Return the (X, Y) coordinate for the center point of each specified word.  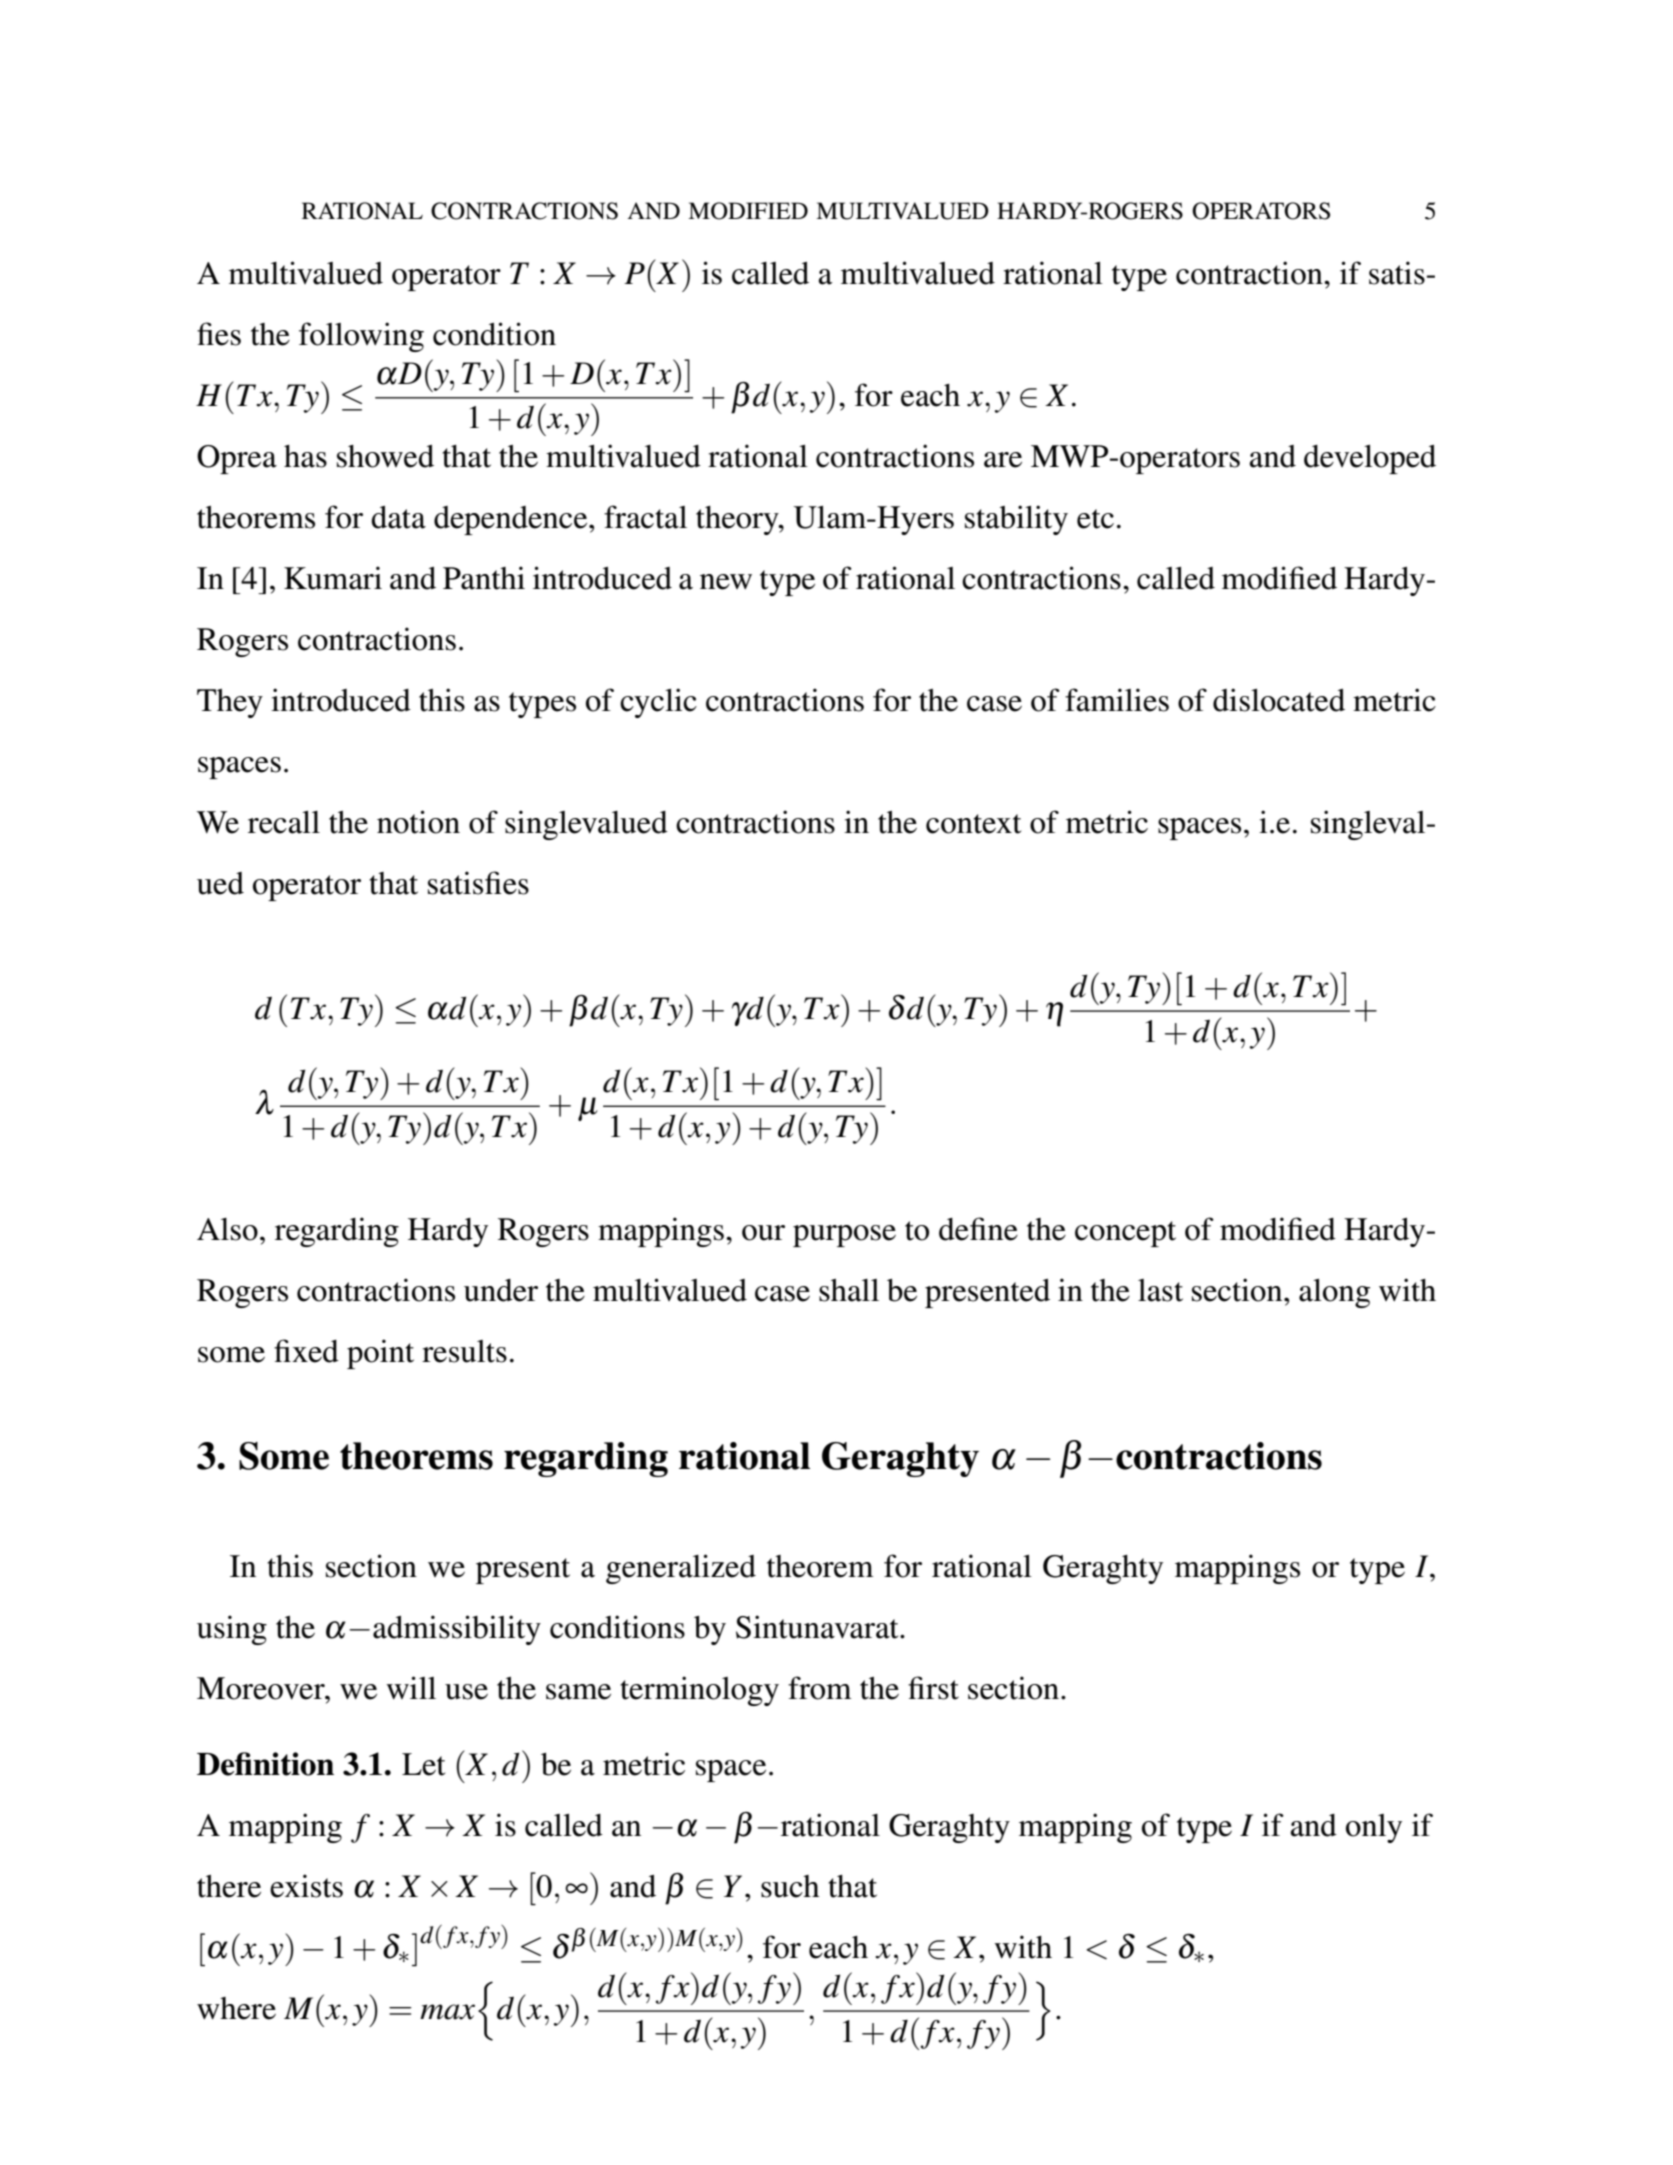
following (361, 337)
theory (738, 520)
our (763, 1233)
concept (1125, 1234)
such (790, 1886)
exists (306, 1886)
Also (227, 1229)
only (1374, 1828)
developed (1370, 459)
